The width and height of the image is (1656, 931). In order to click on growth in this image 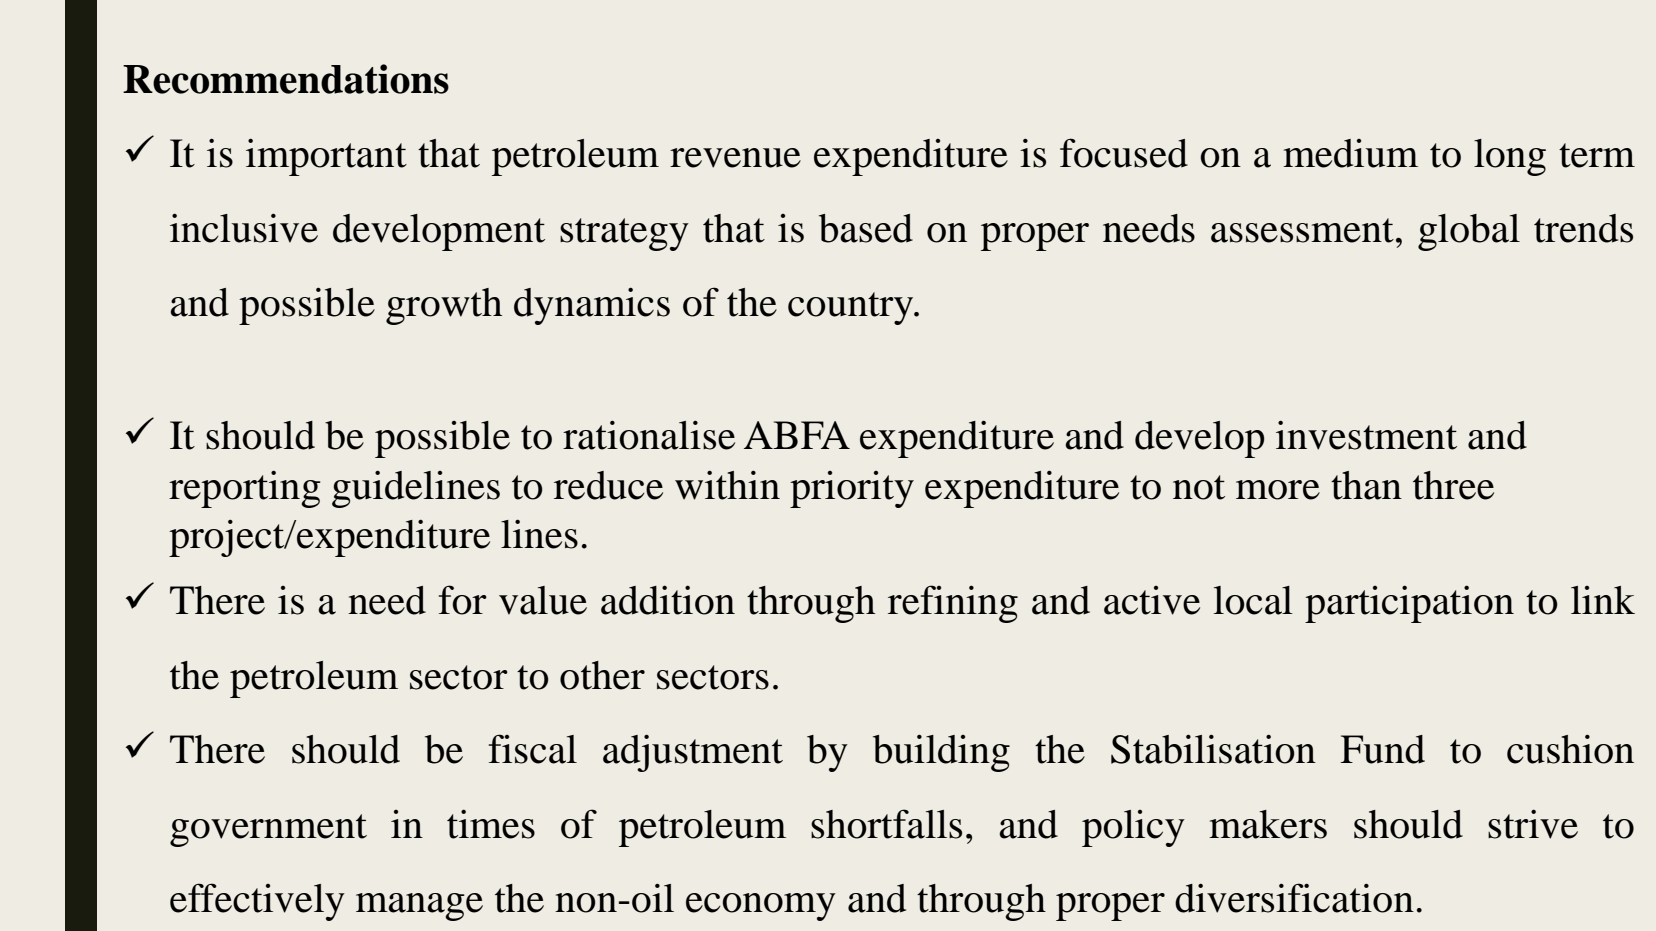, I will do `click(444, 306)`.
